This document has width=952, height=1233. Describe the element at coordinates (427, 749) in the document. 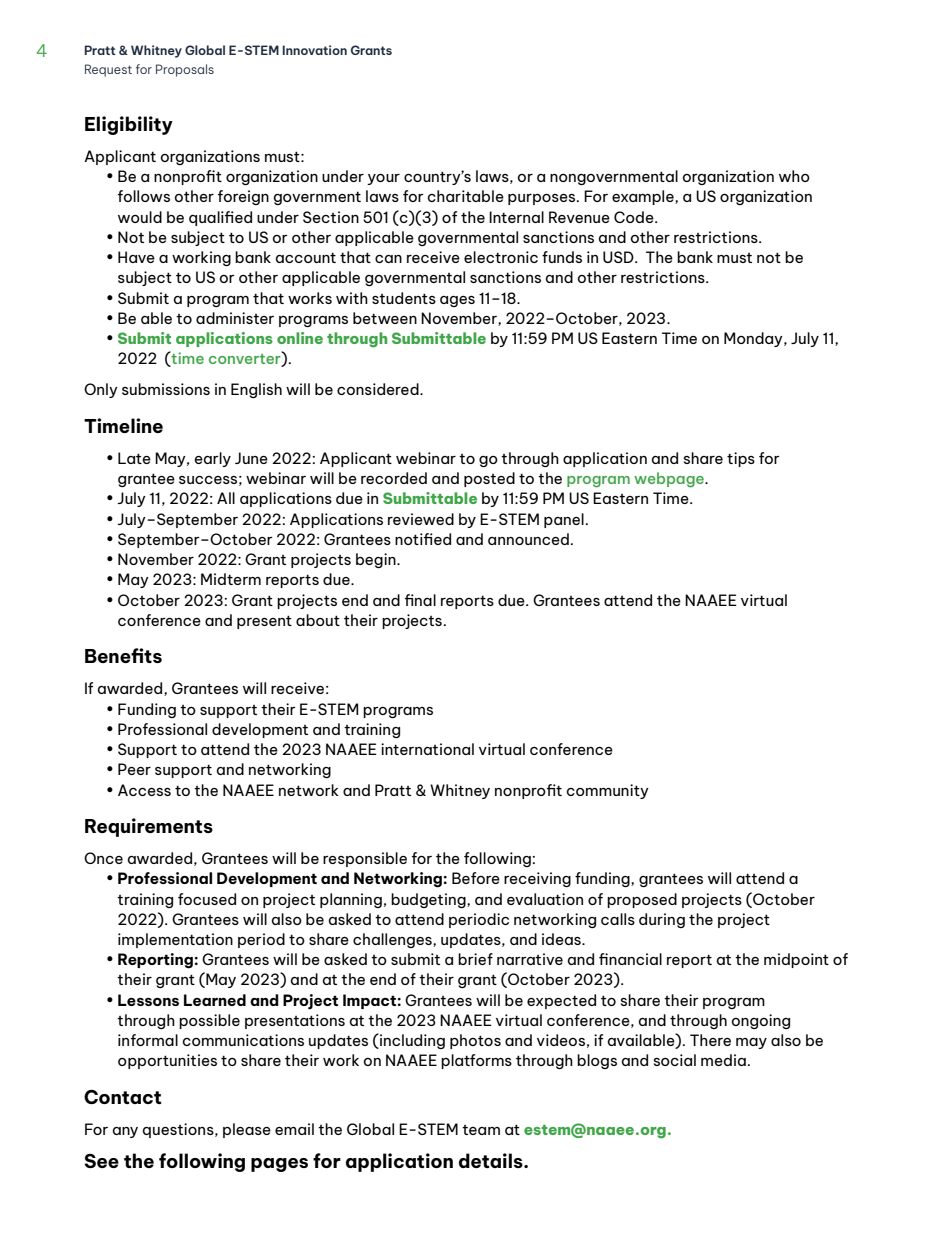

I see `international` at that location.
